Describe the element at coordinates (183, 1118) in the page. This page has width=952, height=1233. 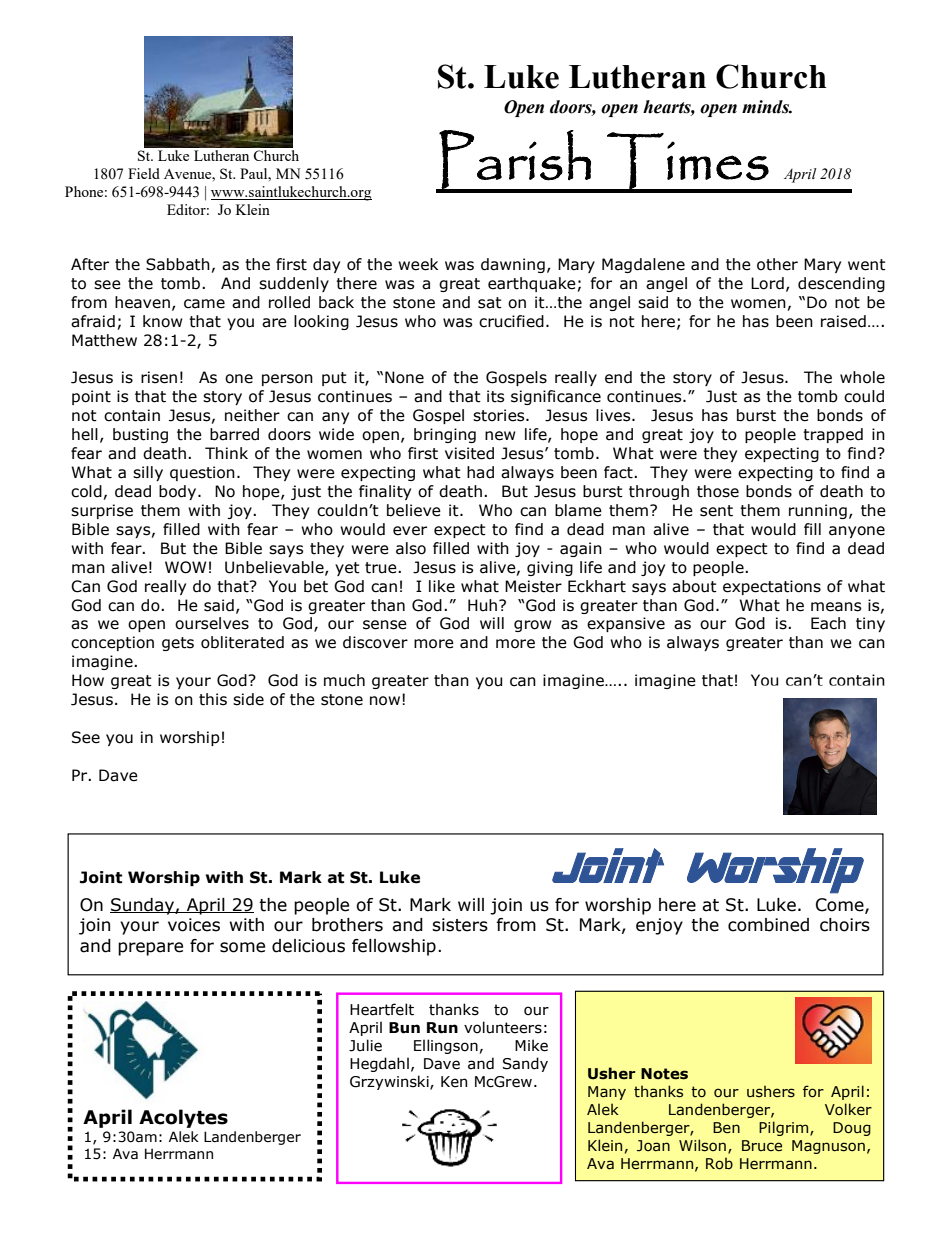
I see `Acolytes` at that location.
